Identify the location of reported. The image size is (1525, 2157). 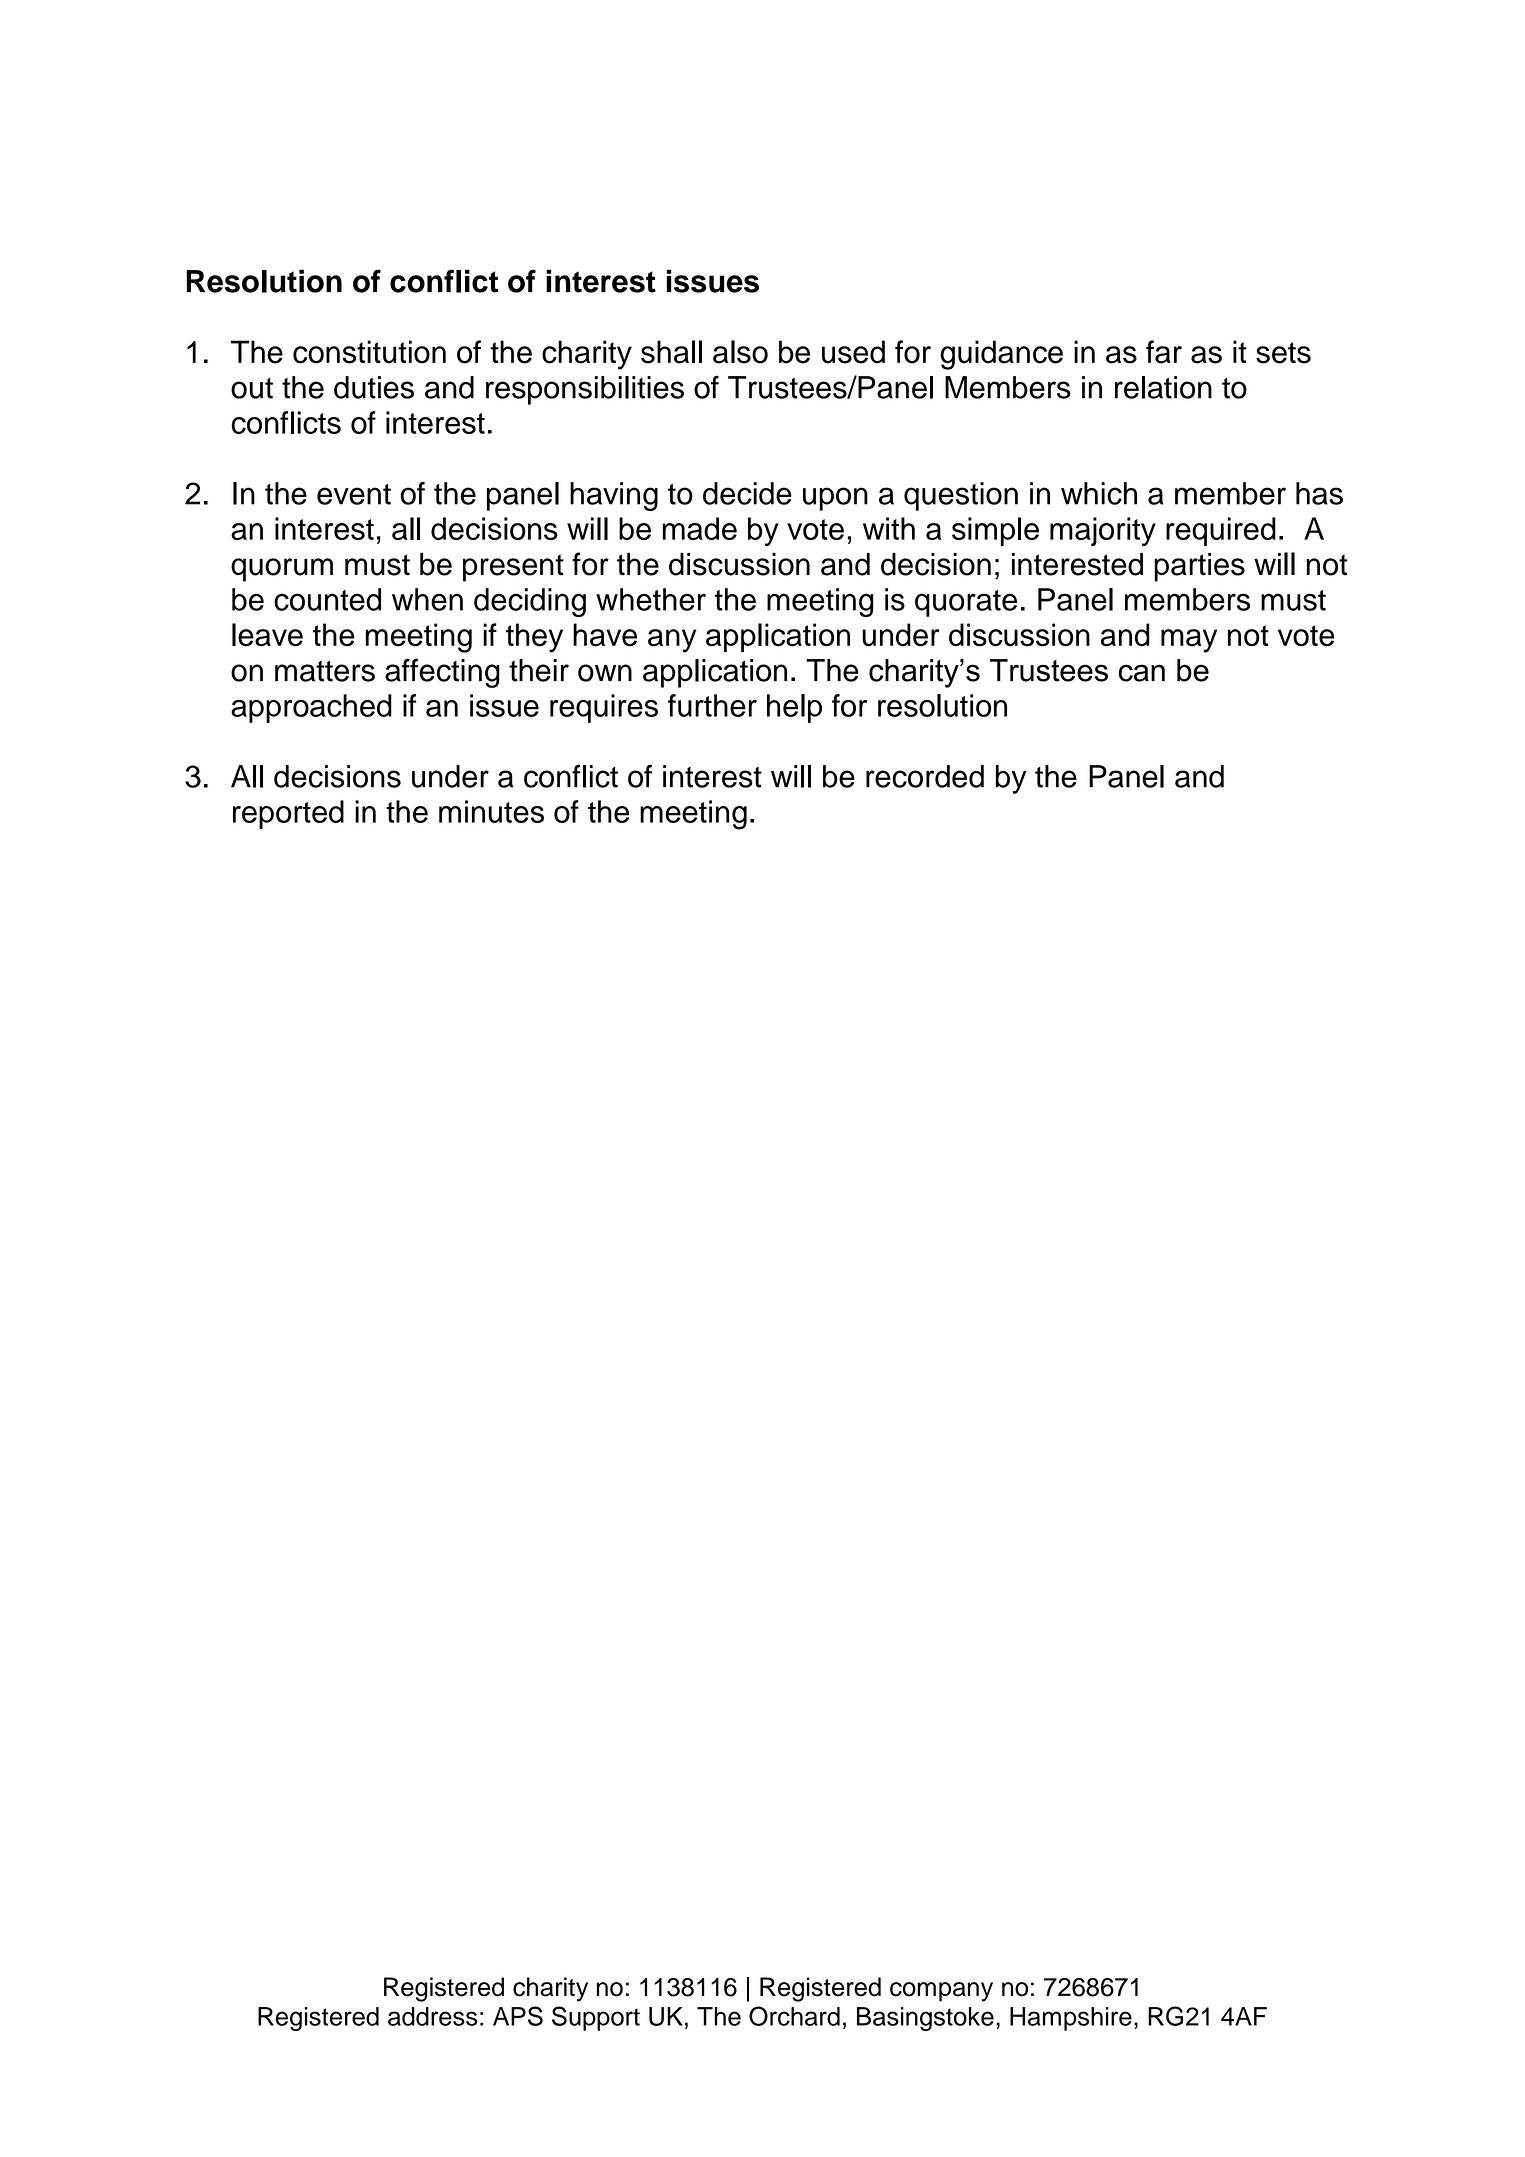
(288, 814).
